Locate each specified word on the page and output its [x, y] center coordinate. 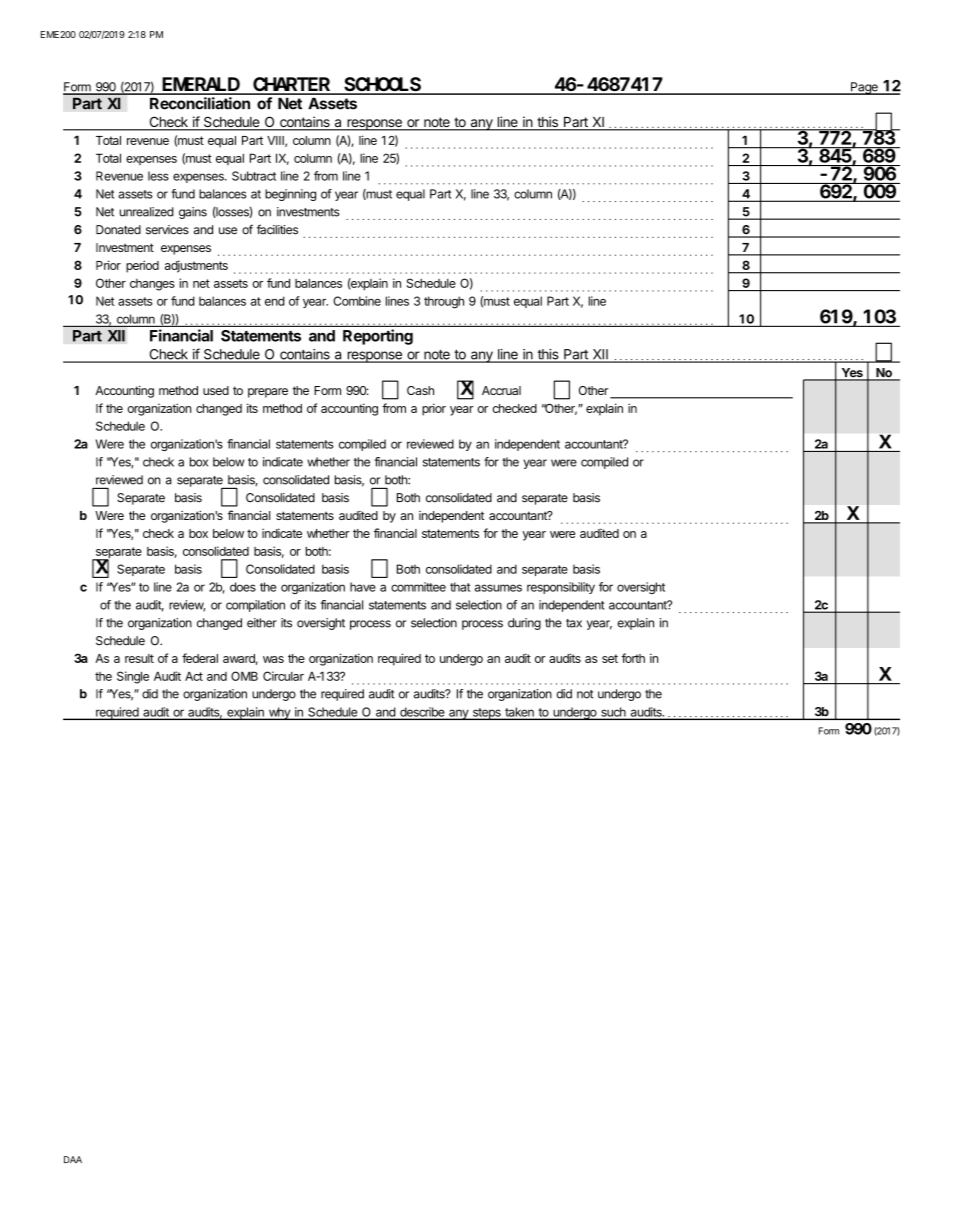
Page [864, 88]
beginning [290, 195]
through [444, 302]
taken [519, 713]
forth [633, 658]
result [139, 658]
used [216, 390]
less [158, 176]
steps [486, 714]
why [279, 713]
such [613, 713]
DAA [73, 1159]
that [460, 587]
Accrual [501, 390]
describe [422, 713]
